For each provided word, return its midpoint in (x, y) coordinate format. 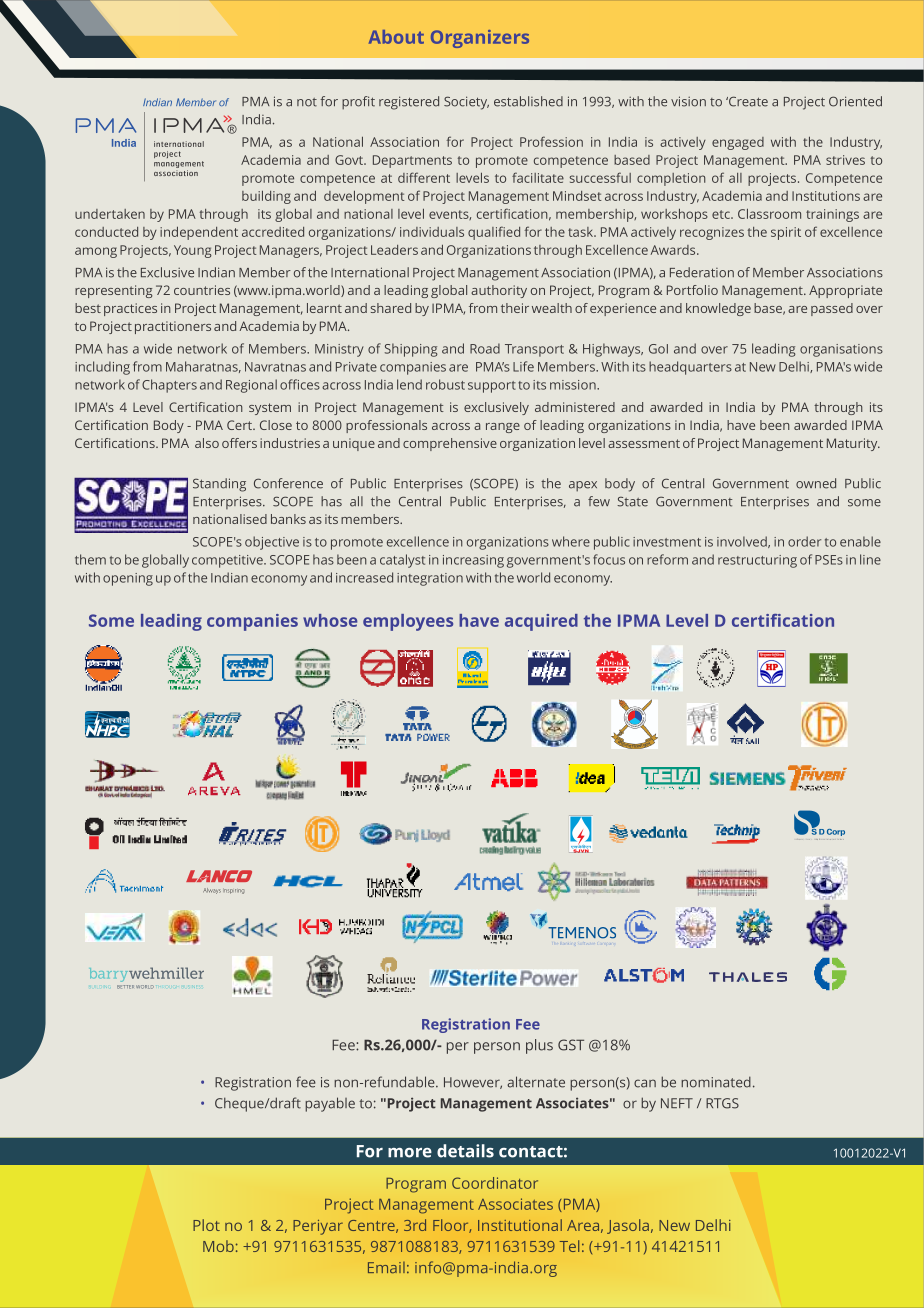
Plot (206, 1225)
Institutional (520, 1225)
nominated (716, 1082)
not (307, 102)
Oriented (855, 101)
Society (466, 103)
